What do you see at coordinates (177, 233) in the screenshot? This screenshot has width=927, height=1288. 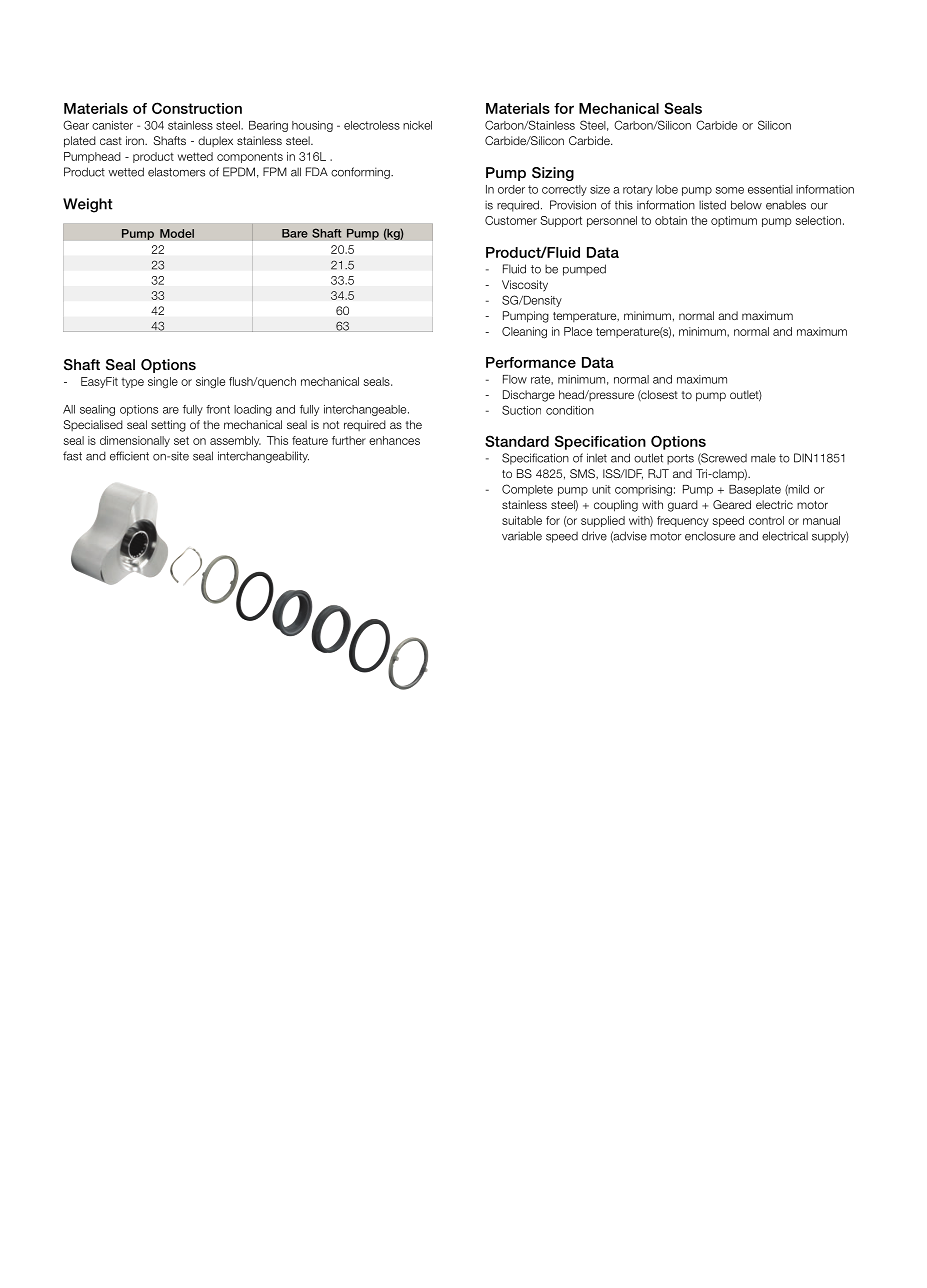 I see `Model` at bounding box center [177, 233].
